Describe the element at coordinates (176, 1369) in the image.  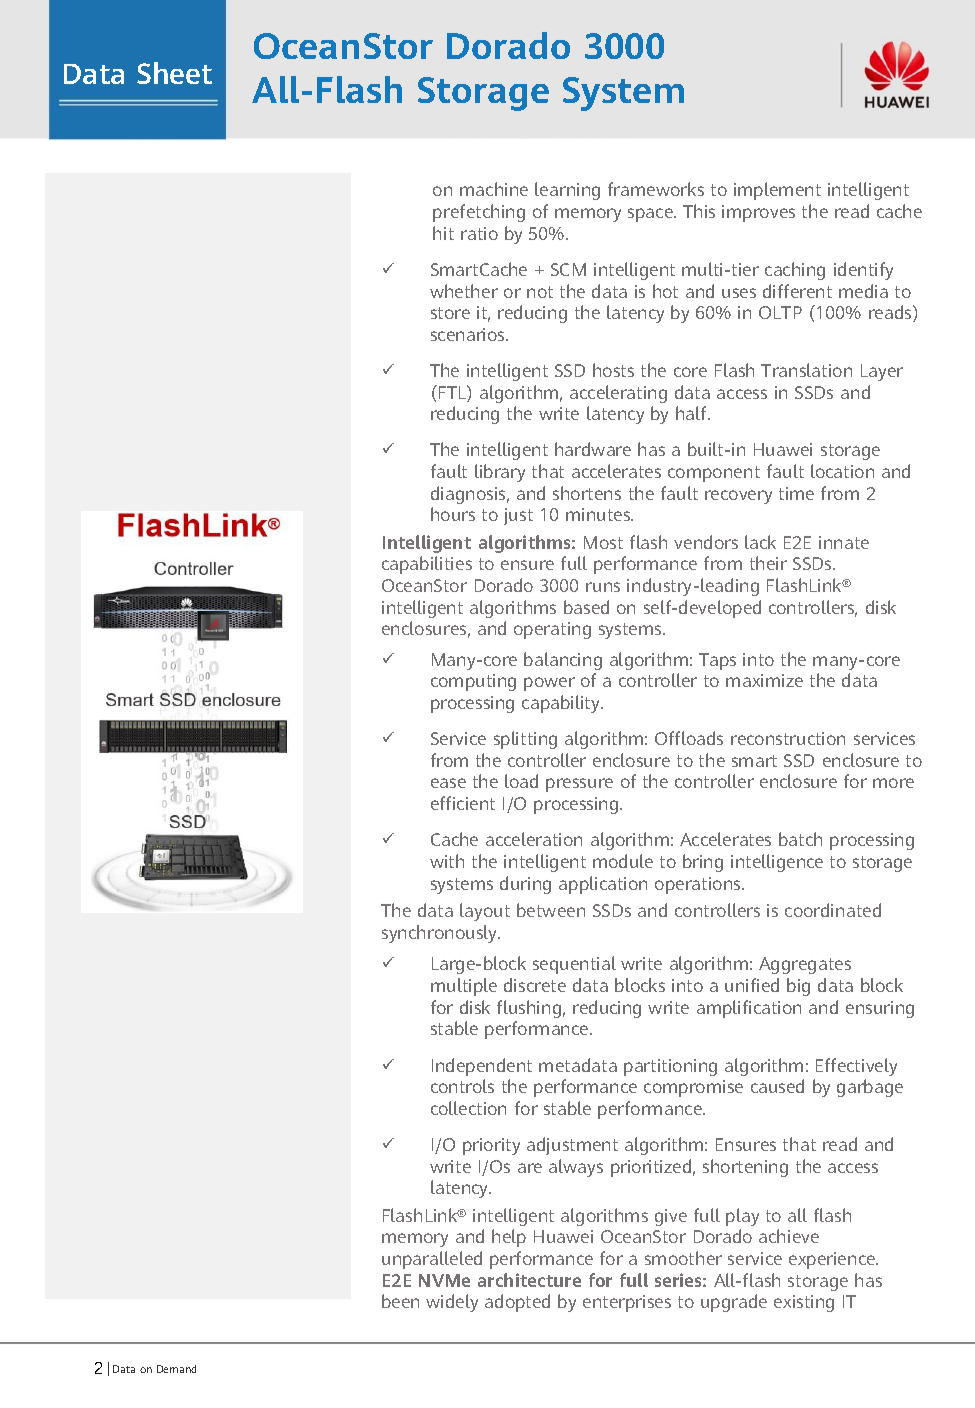
I see `Demand` at that location.
